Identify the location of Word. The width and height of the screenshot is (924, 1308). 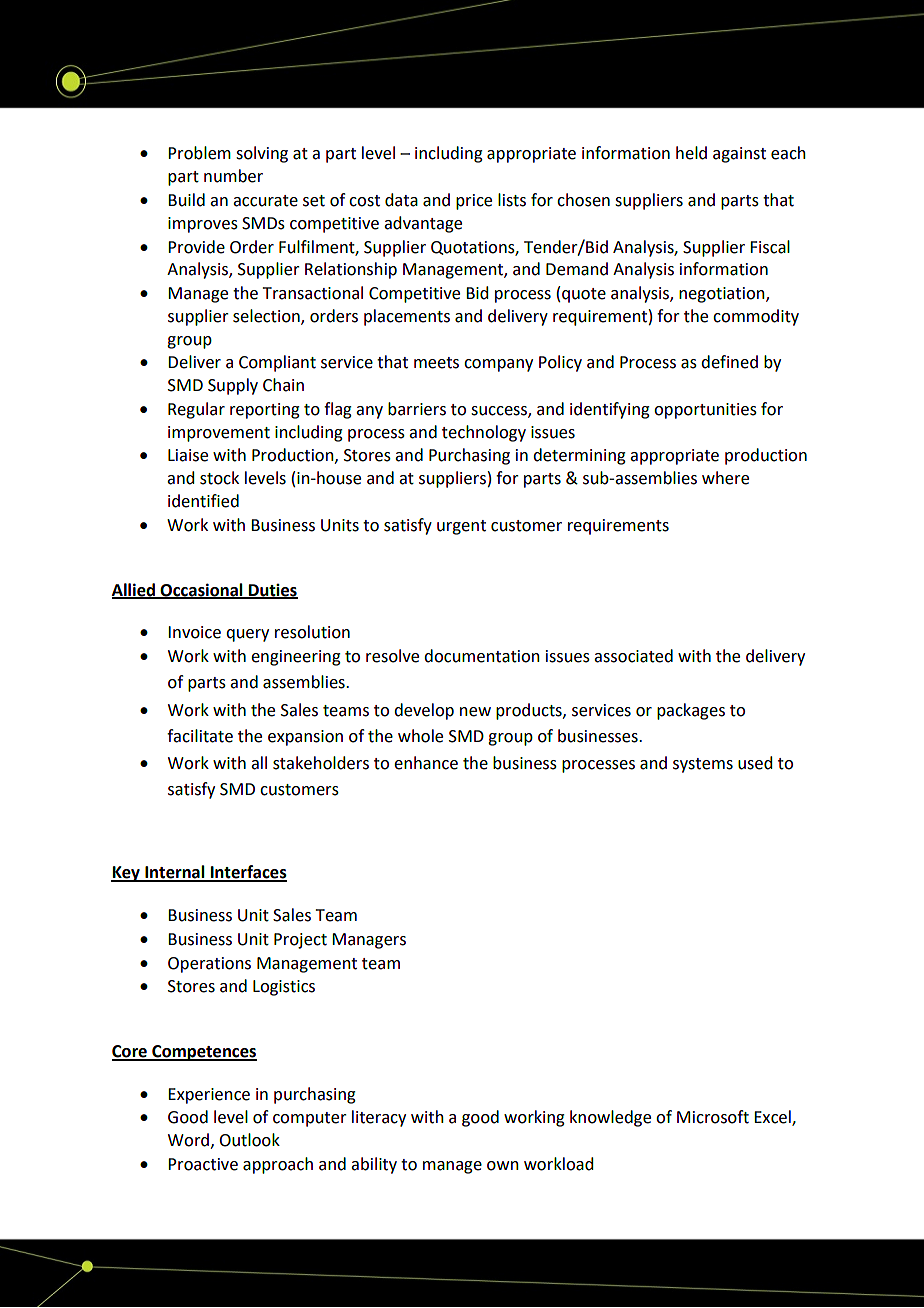
(188, 1140).
